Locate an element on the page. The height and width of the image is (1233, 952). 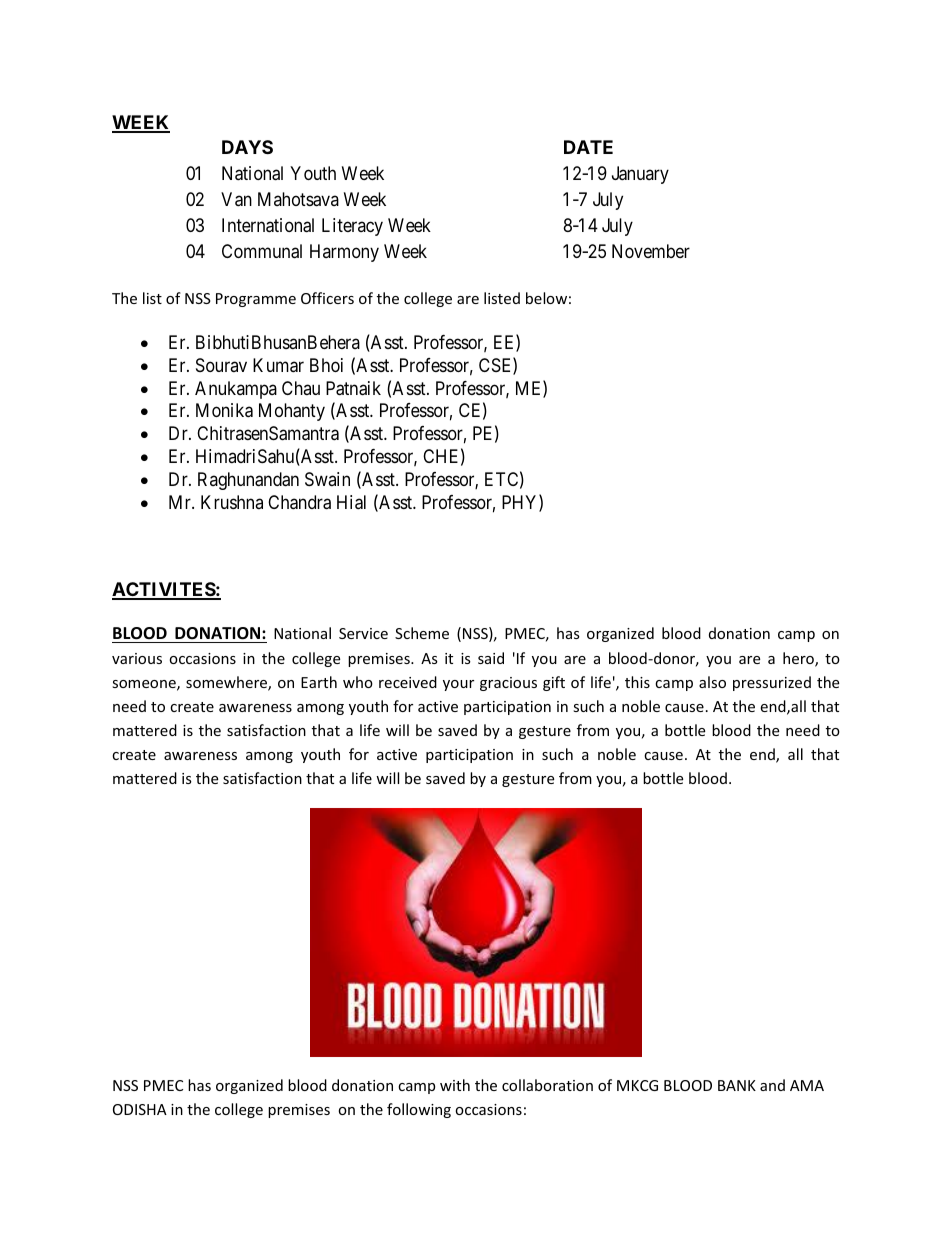
Van is located at coordinates (236, 199).
